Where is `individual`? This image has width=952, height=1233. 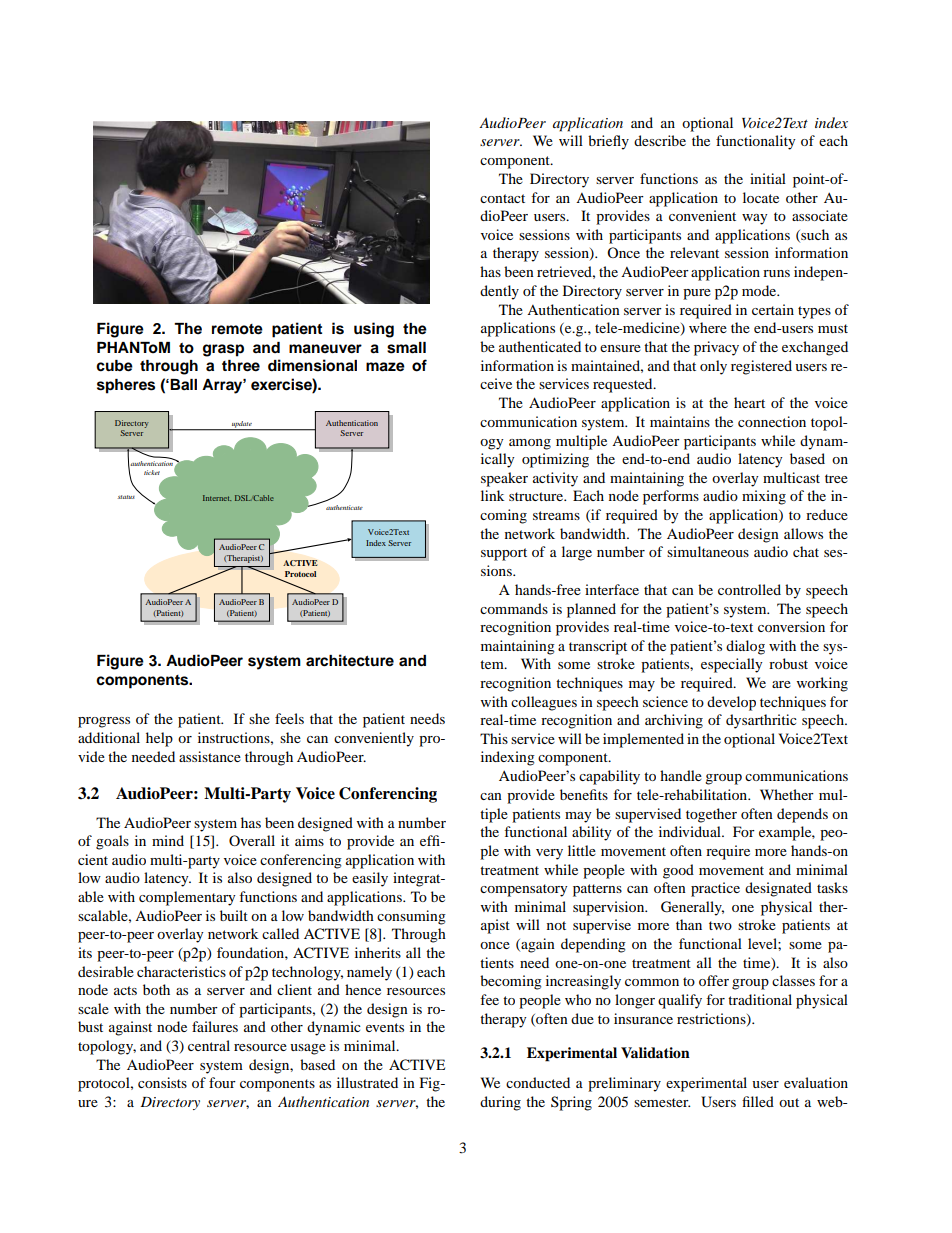
individual is located at coordinates (691, 831).
